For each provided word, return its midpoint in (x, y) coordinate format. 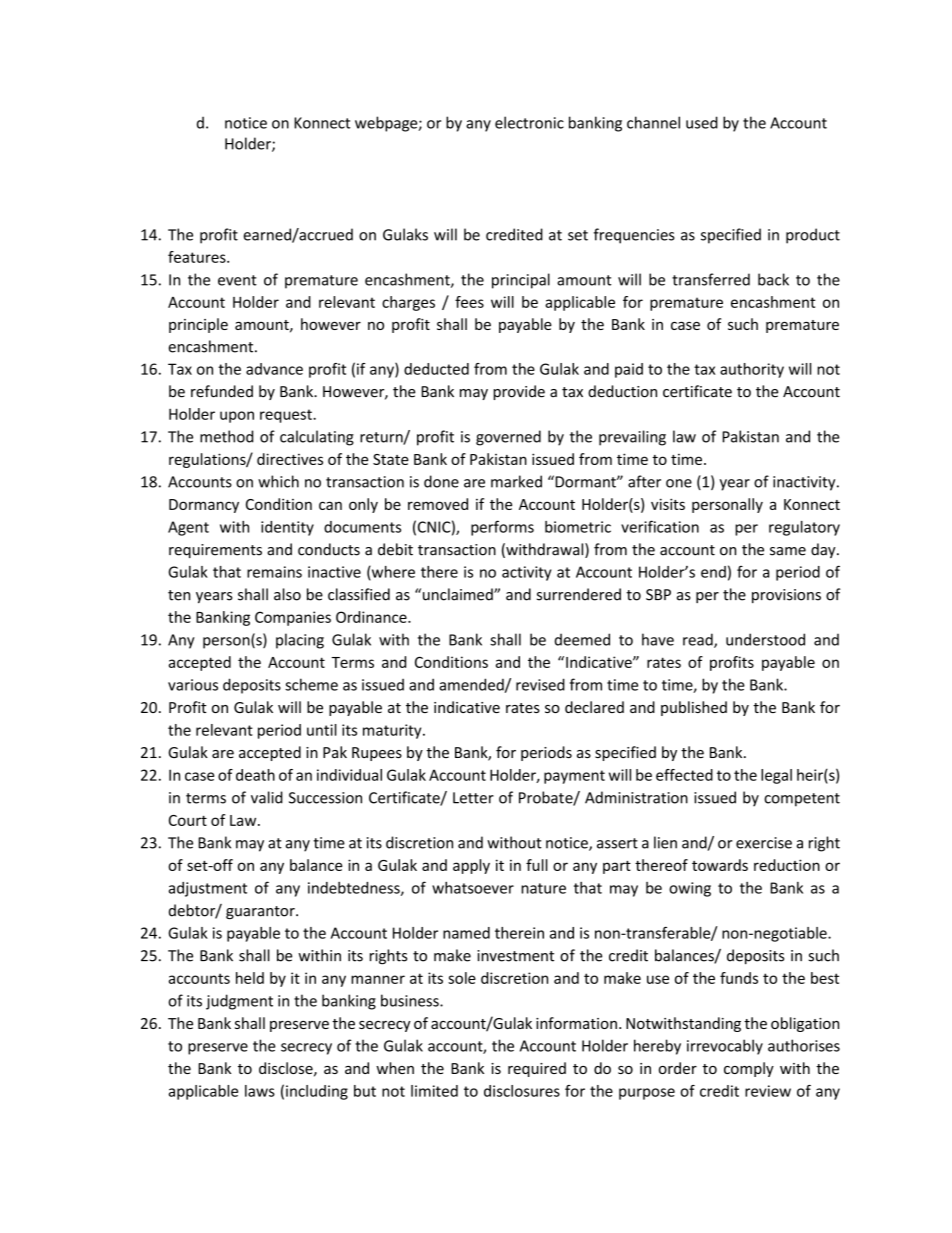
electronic (529, 122)
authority (752, 370)
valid (267, 797)
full (537, 865)
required (537, 1069)
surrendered (579, 594)
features (198, 257)
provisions (786, 596)
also (287, 594)
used (702, 122)
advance (274, 369)
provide (519, 392)
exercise (764, 843)
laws (260, 1091)
